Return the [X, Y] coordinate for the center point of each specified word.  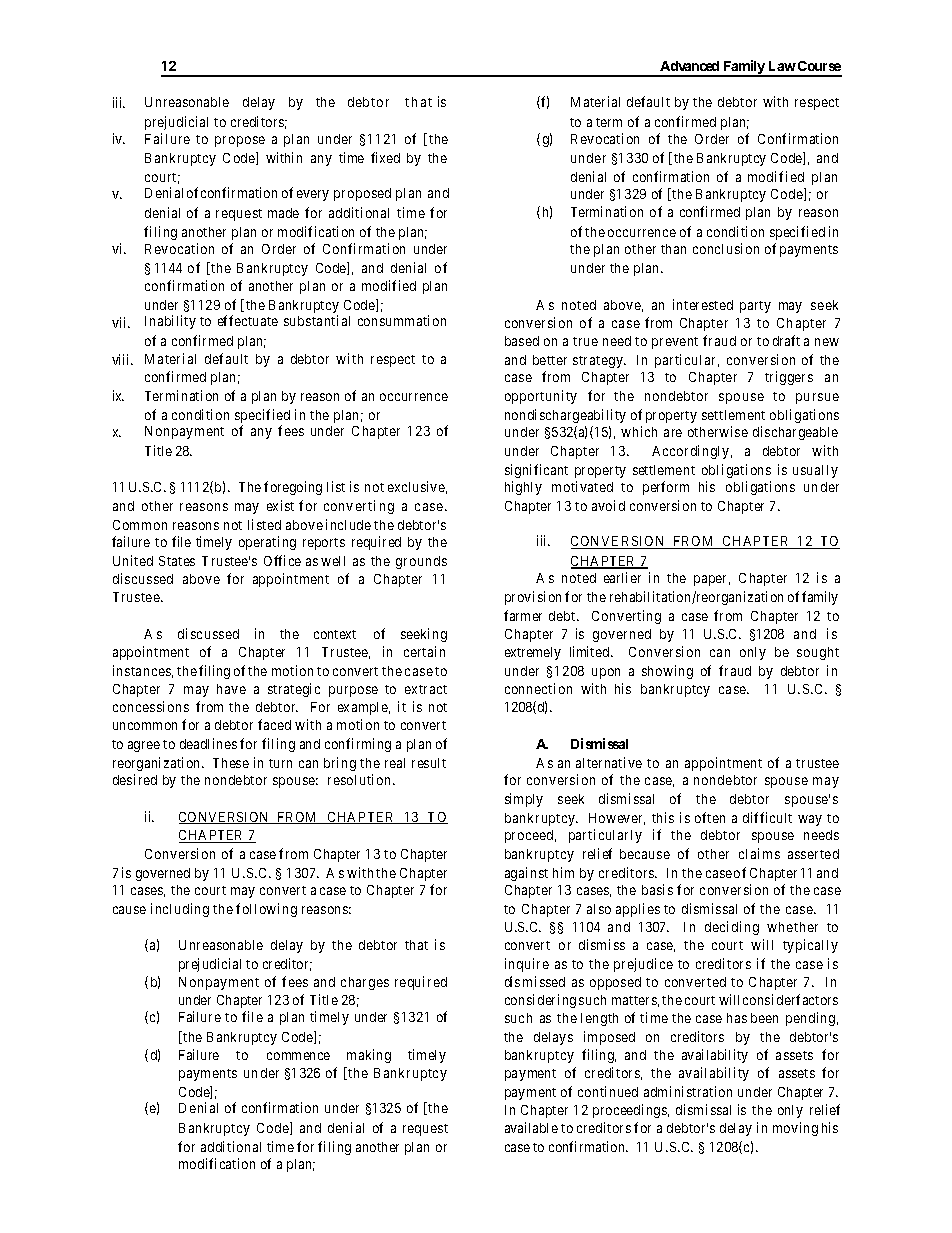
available [531, 1127]
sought [818, 653]
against [526, 874]
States [177, 561]
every [313, 195]
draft [786, 340]
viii [122, 359]
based [522, 341]
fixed [385, 157]
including [180, 910]
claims [759, 853]
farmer [523, 615]
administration [688, 1091]
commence [298, 1056]
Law [782, 66]
